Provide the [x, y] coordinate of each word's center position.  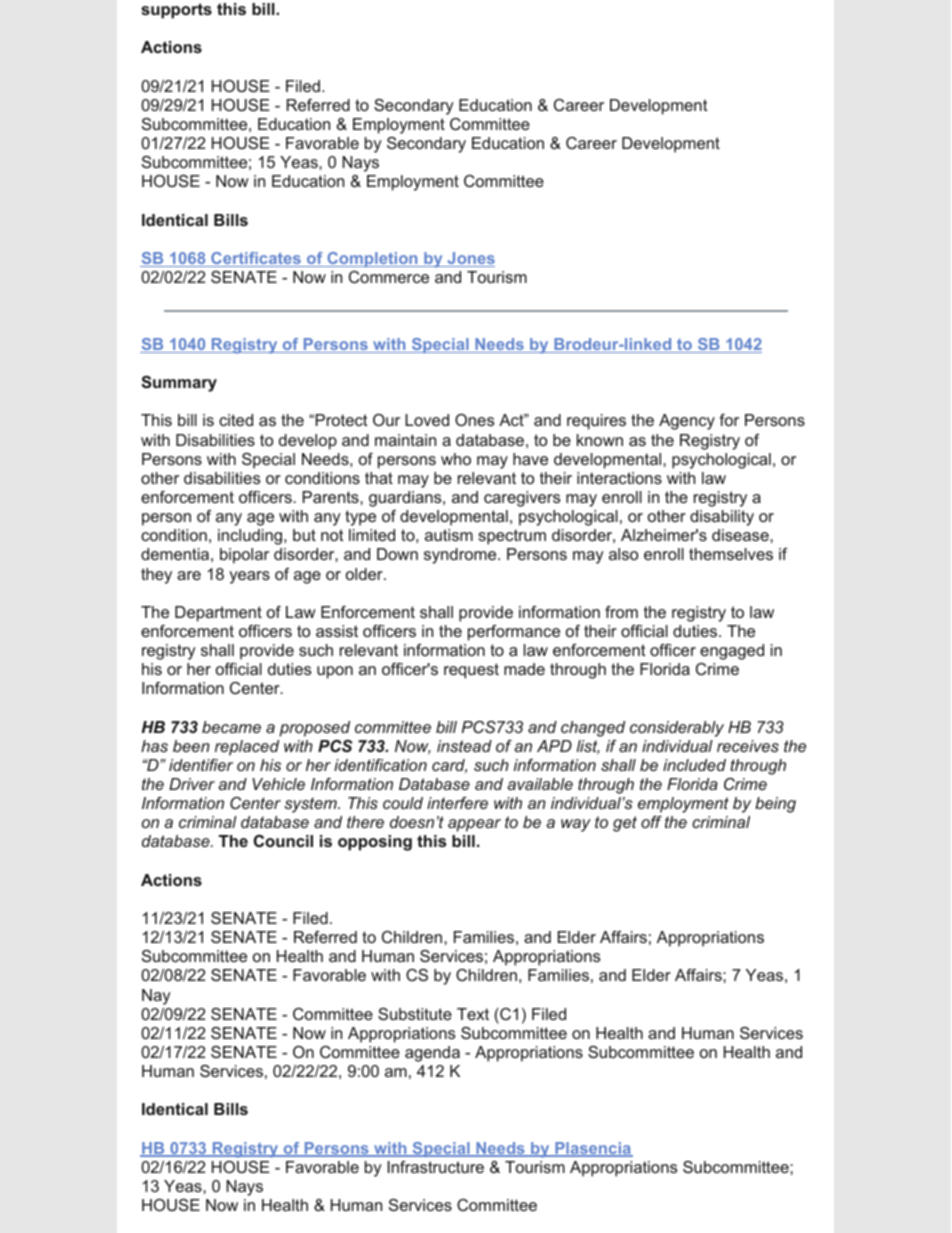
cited [236, 420]
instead [464, 746]
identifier [201, 765]
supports [176, 11]
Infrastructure [435, 1167]
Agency [687, 422]
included [694, 765]
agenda [432, 1054]
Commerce [389, 277]
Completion [372, 259]
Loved [427, 420]
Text [473, 1014]
